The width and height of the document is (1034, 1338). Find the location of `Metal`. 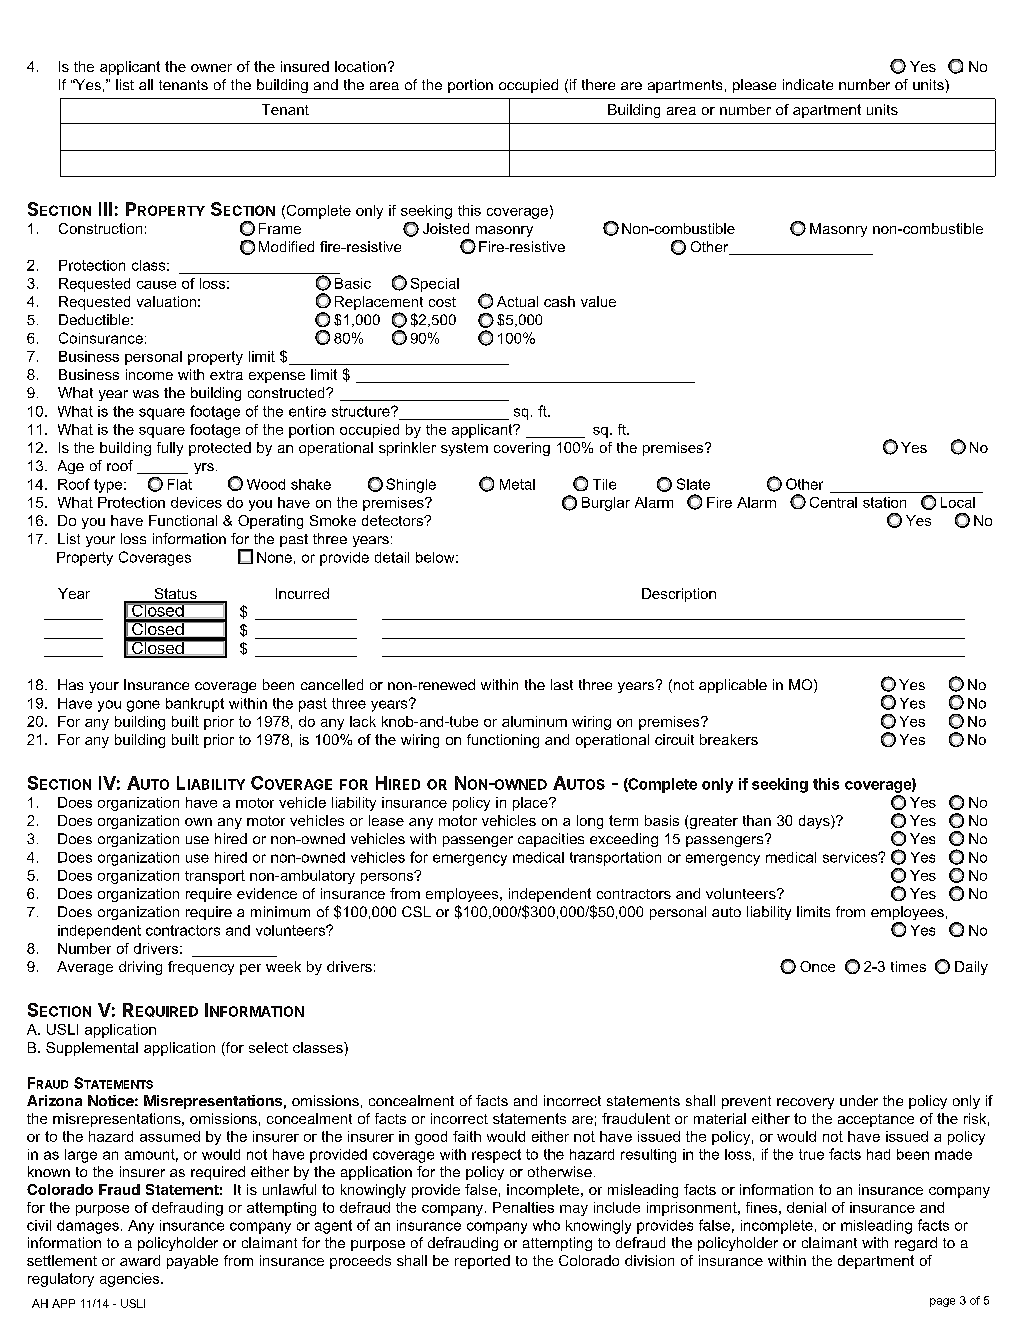

Metal is located at coordinates (517, 484).
